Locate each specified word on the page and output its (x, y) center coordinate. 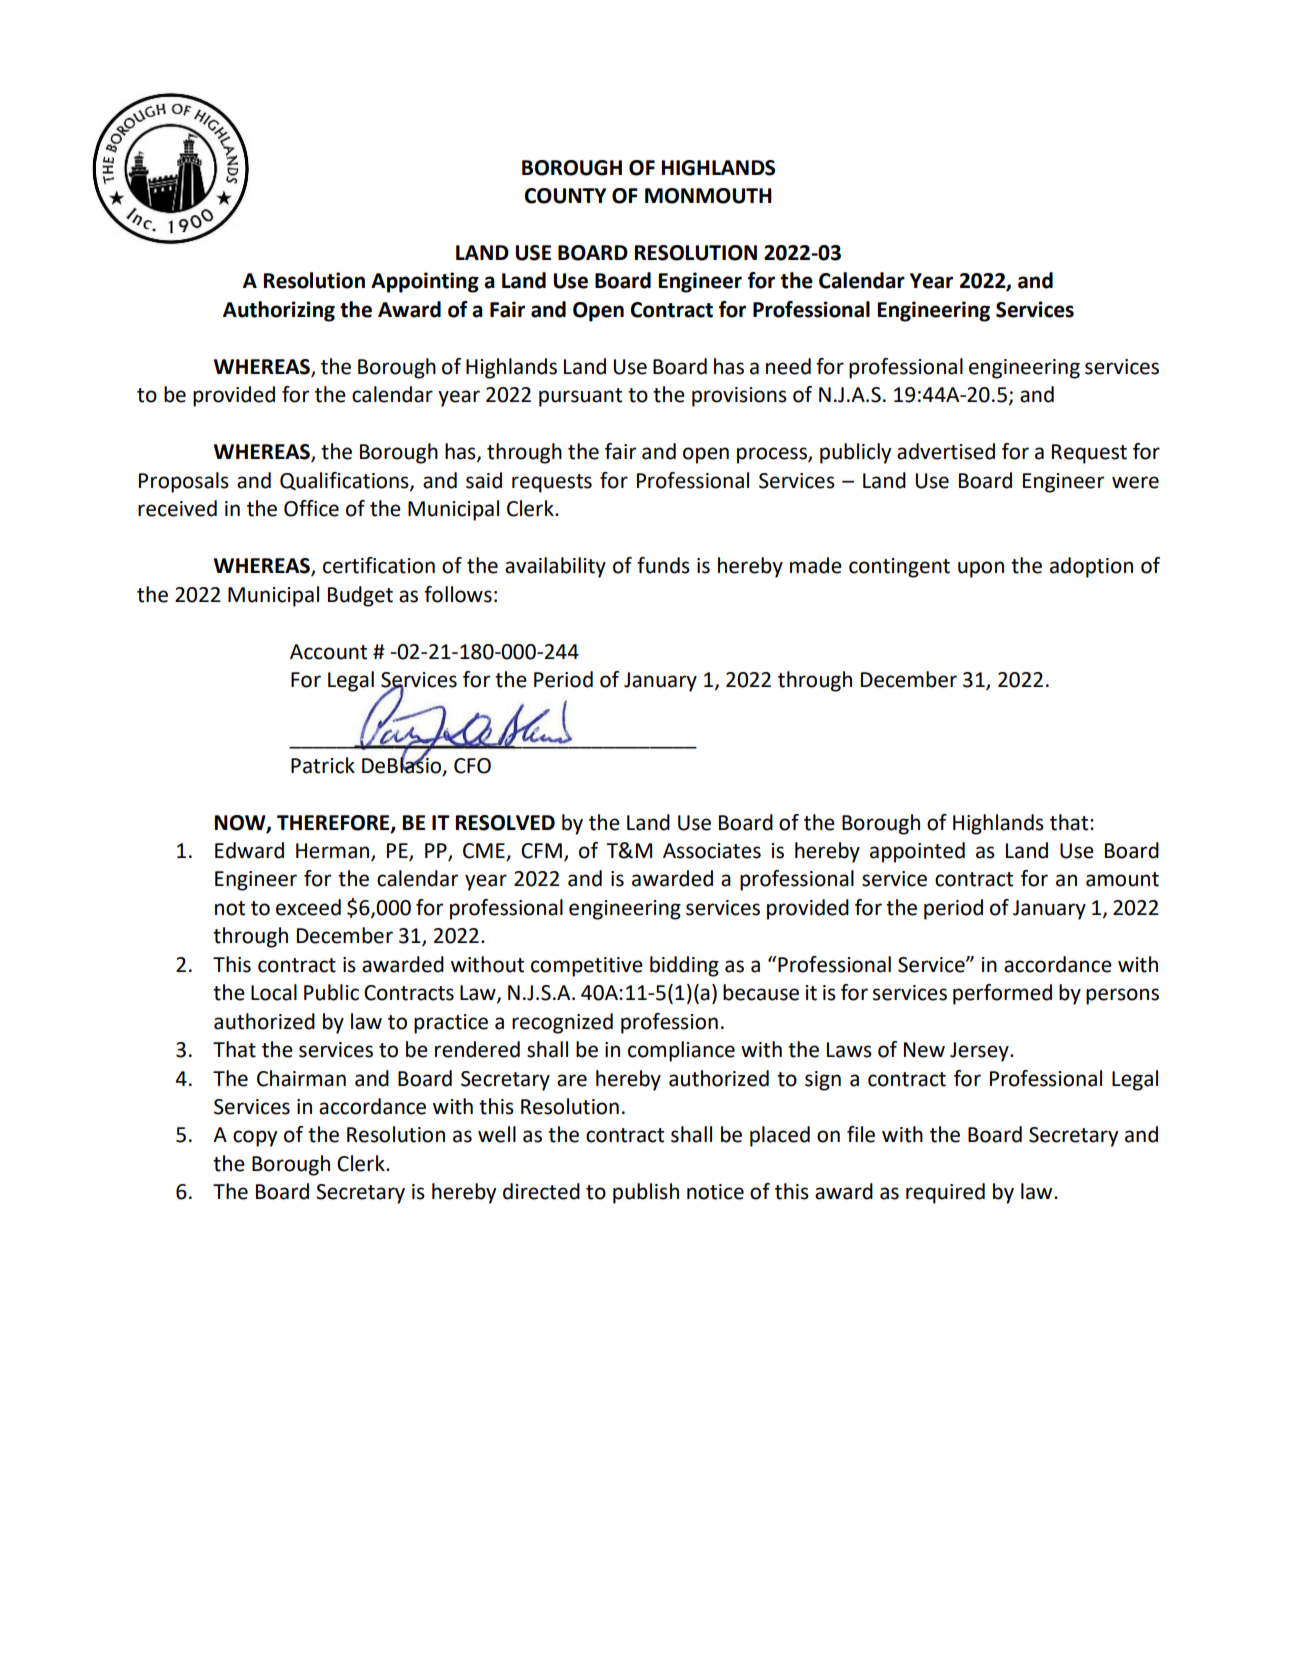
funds (663, 565)
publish (646, 1193)
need (788, 366)
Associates (712, 851)
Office (311, 508)
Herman (334, 851)
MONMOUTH (708, 196)
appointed (917, 852)
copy (255, 1138)
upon (981, 569)
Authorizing (279, 311)
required (945, 1193)
